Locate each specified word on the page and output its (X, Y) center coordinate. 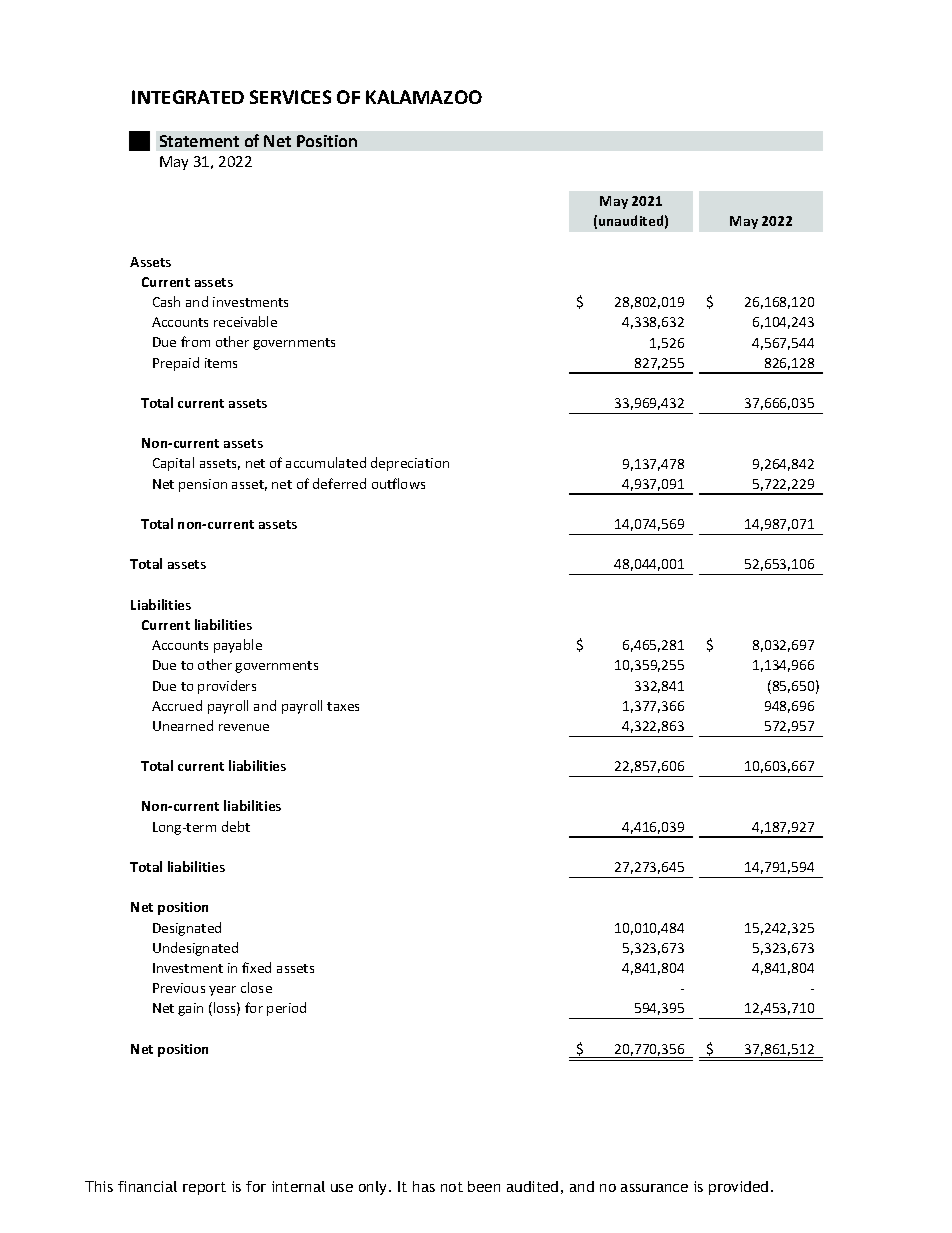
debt (236, 826)
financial (147, 1186)
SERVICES (290, 97)
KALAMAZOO (424, 97)
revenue (244, 727)
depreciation (410, 464)
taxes (343, 706)
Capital (173, 464)
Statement (199, 141)
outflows (398, 483)
